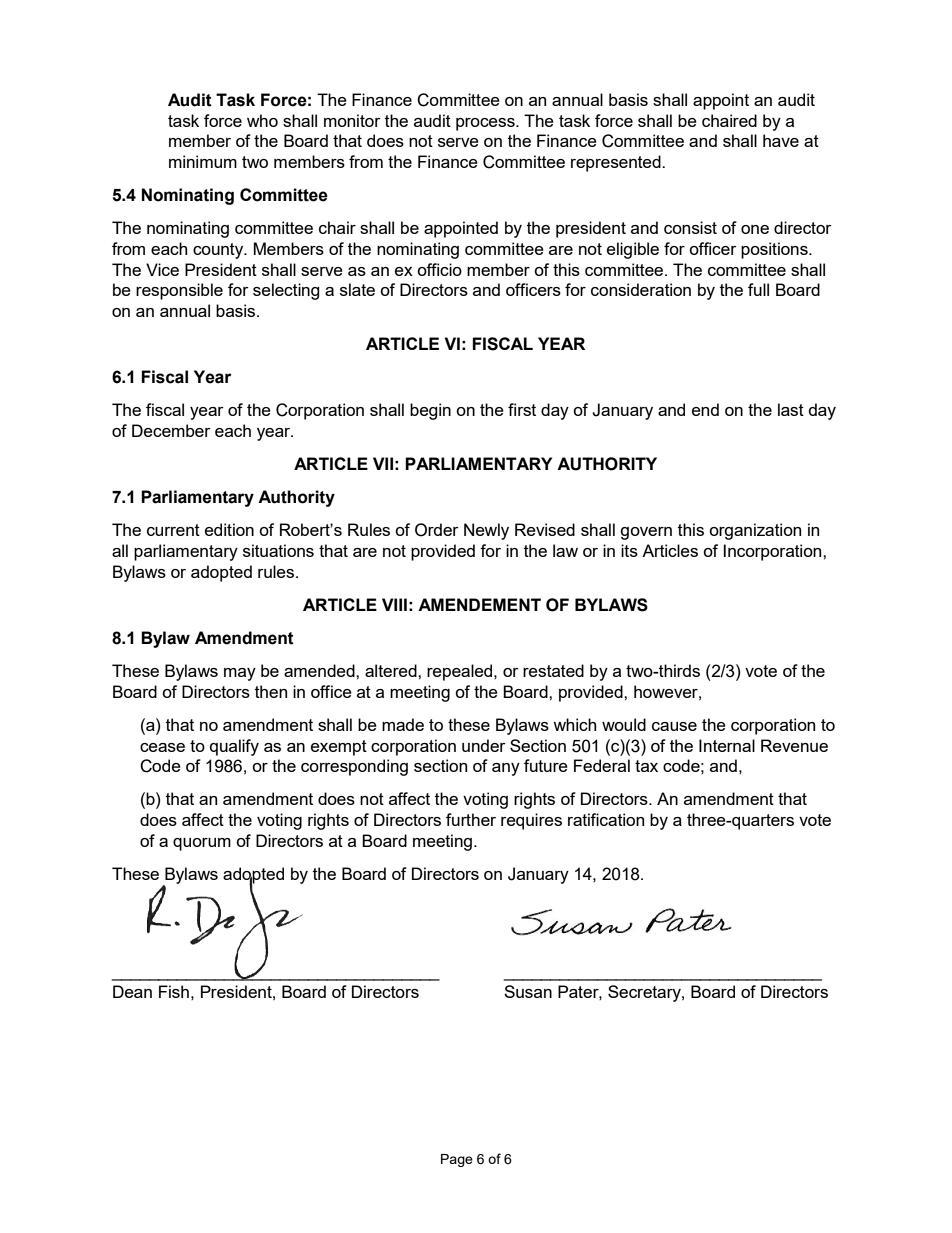 The height and width of the image is (1233, 952). I want to click on Page, so click(457, 1160).
